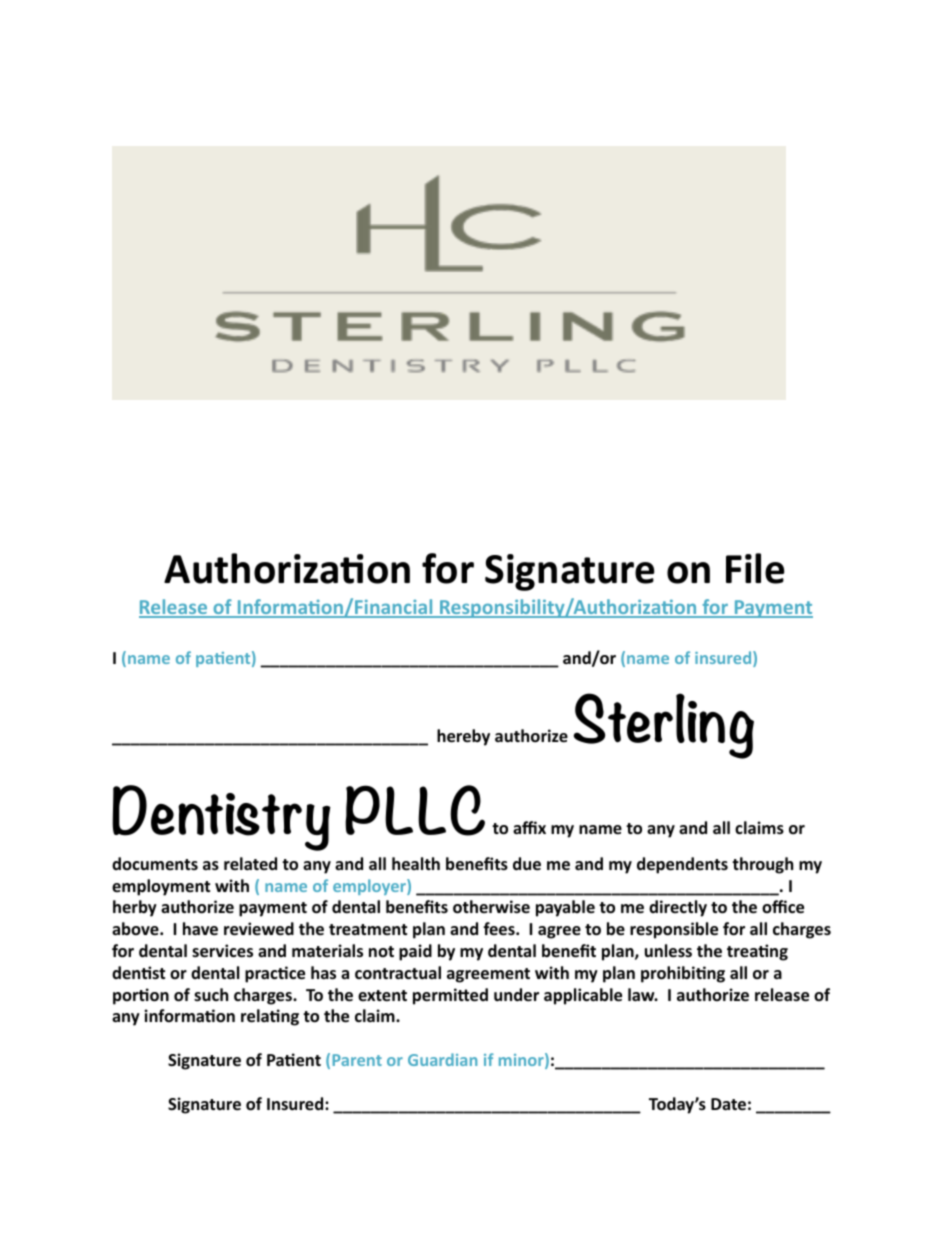  Describe the element at coordinates (682, 865) in the document. I see `dependents` at that location.
